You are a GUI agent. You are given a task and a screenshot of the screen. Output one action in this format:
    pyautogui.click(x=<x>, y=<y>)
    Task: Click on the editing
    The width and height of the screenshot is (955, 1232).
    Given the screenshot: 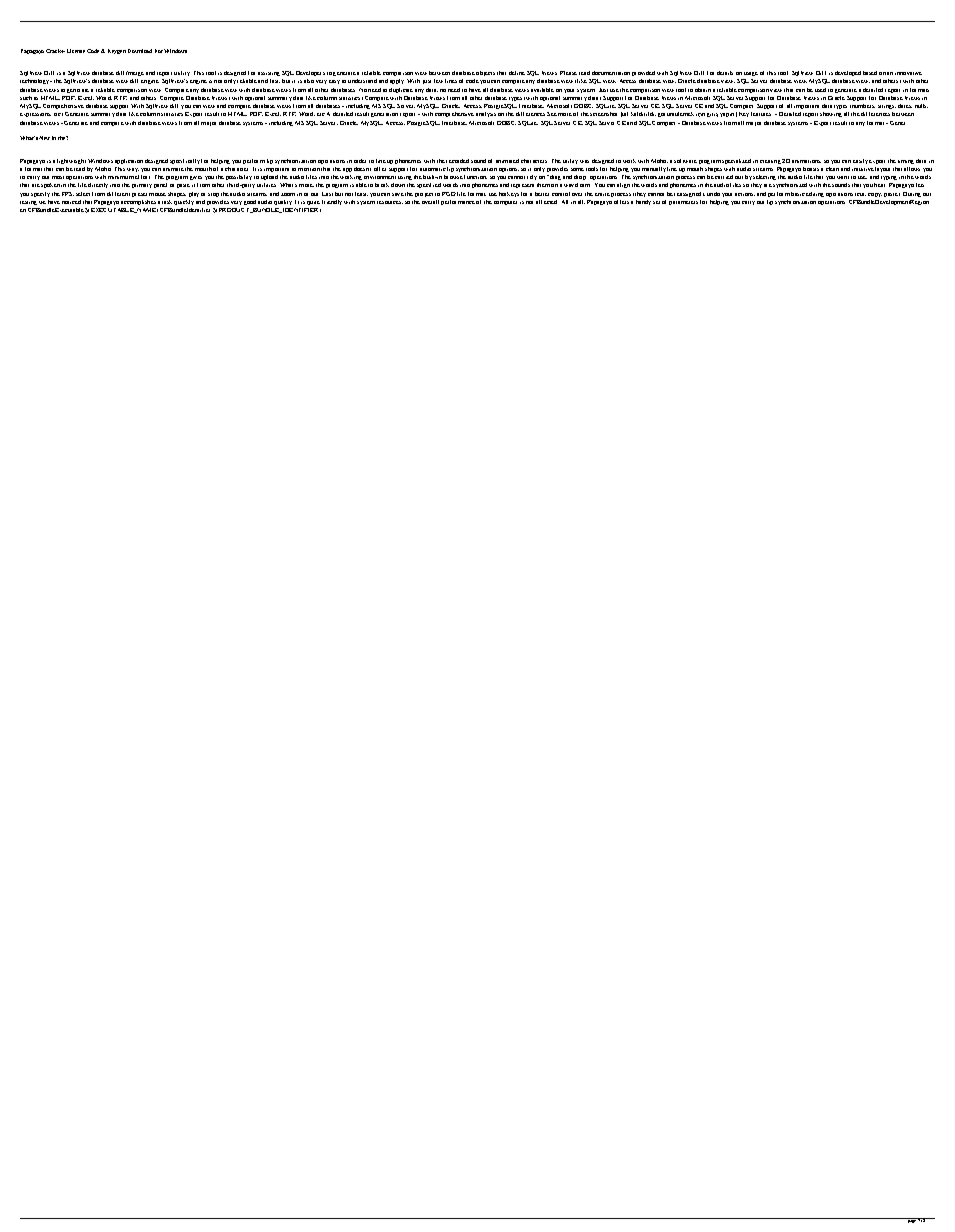 What is the action you would take?
    pyautogui.click(x=815, y=194)
